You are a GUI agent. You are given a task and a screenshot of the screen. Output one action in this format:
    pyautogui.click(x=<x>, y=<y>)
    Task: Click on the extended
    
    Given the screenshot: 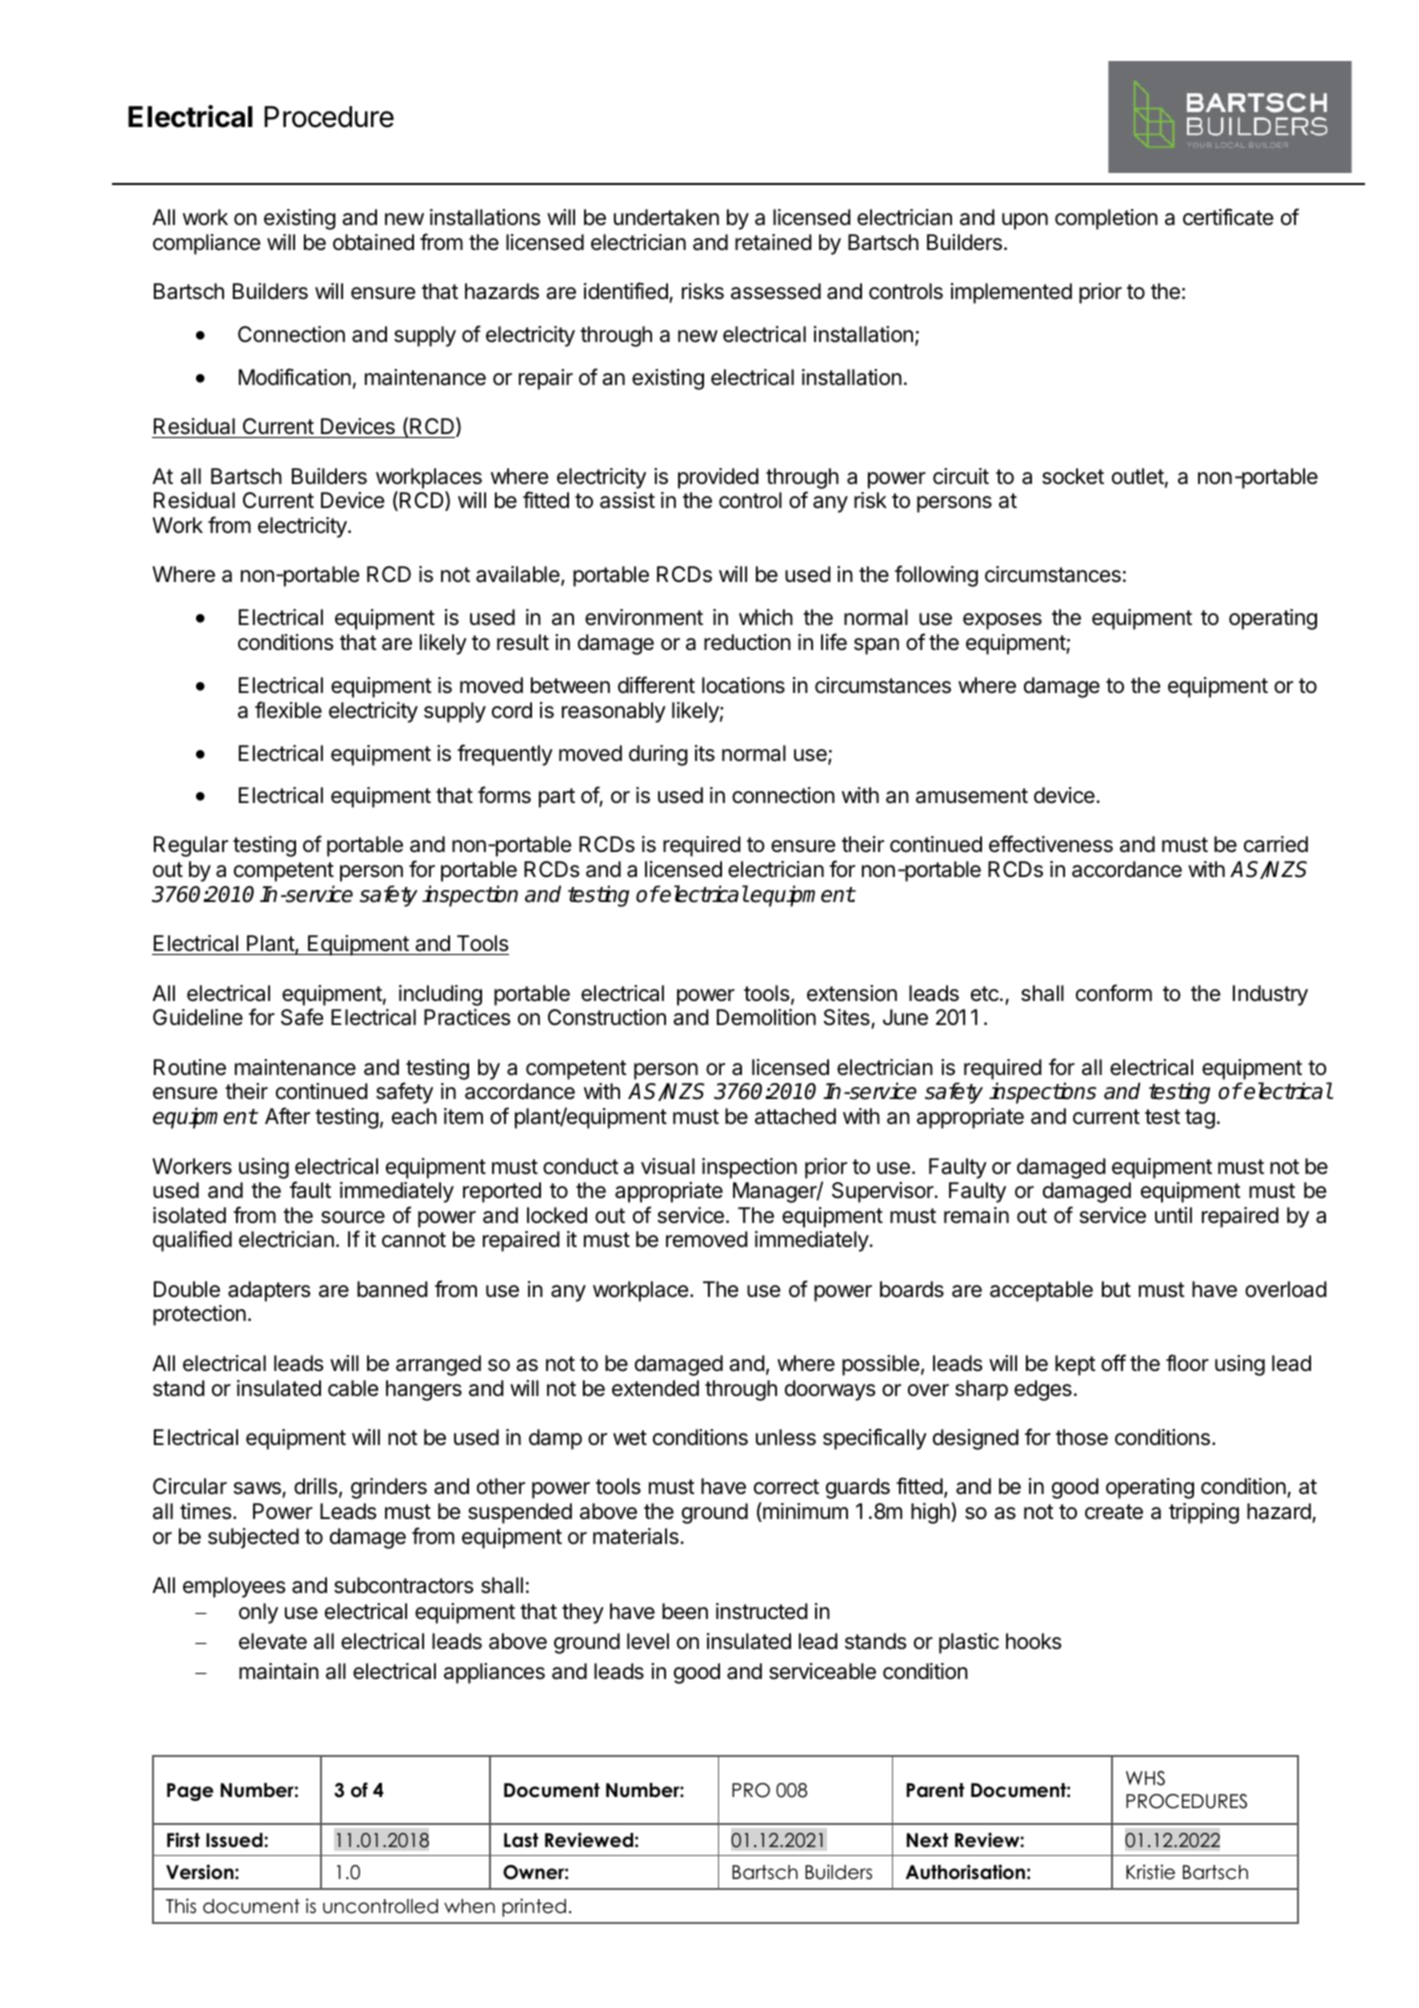 What is the action you would take?
    pyautogui.click(x=655, y=1388)
